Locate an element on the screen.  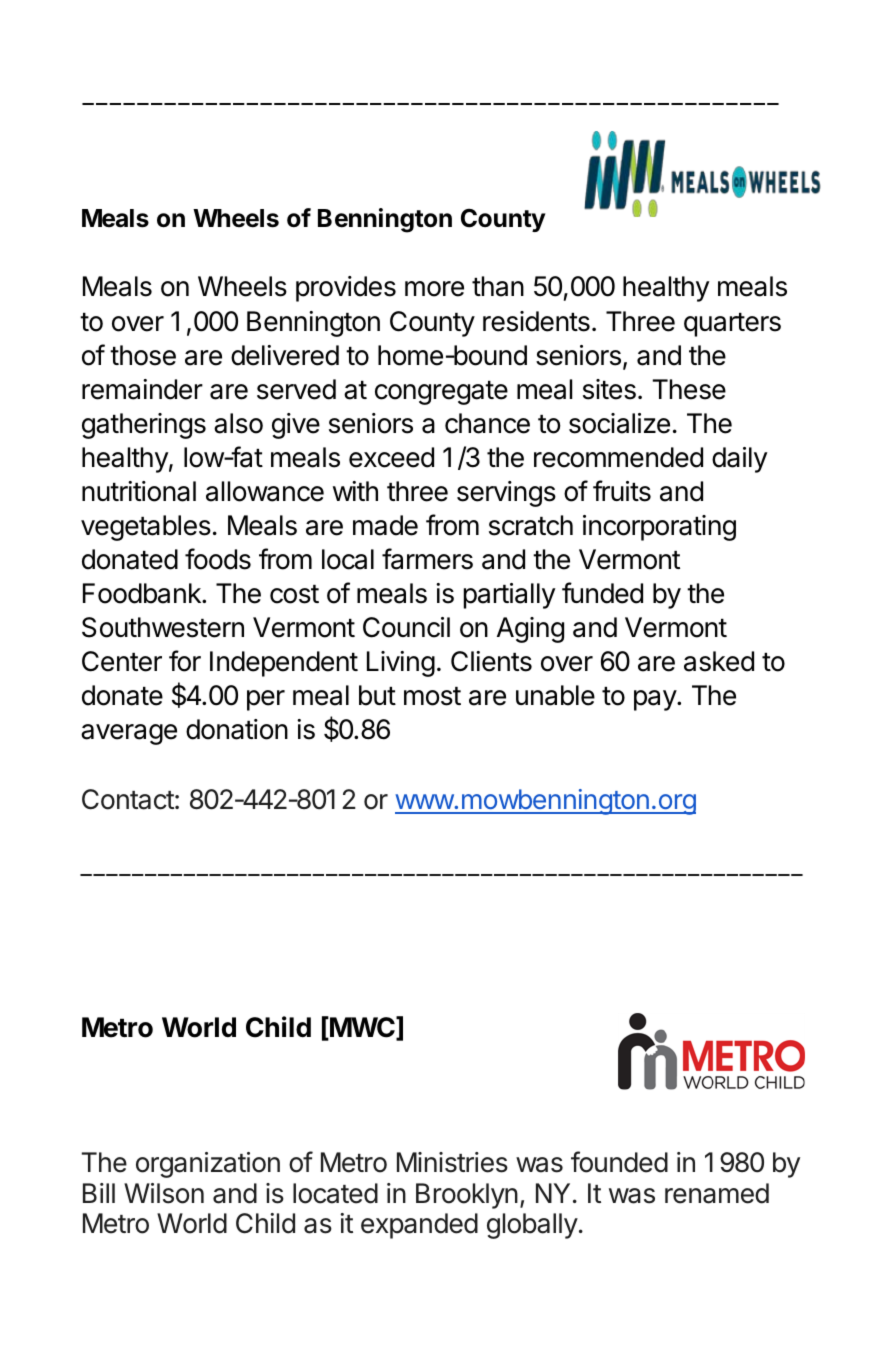
quarters is located at coordinates (732, 325).
